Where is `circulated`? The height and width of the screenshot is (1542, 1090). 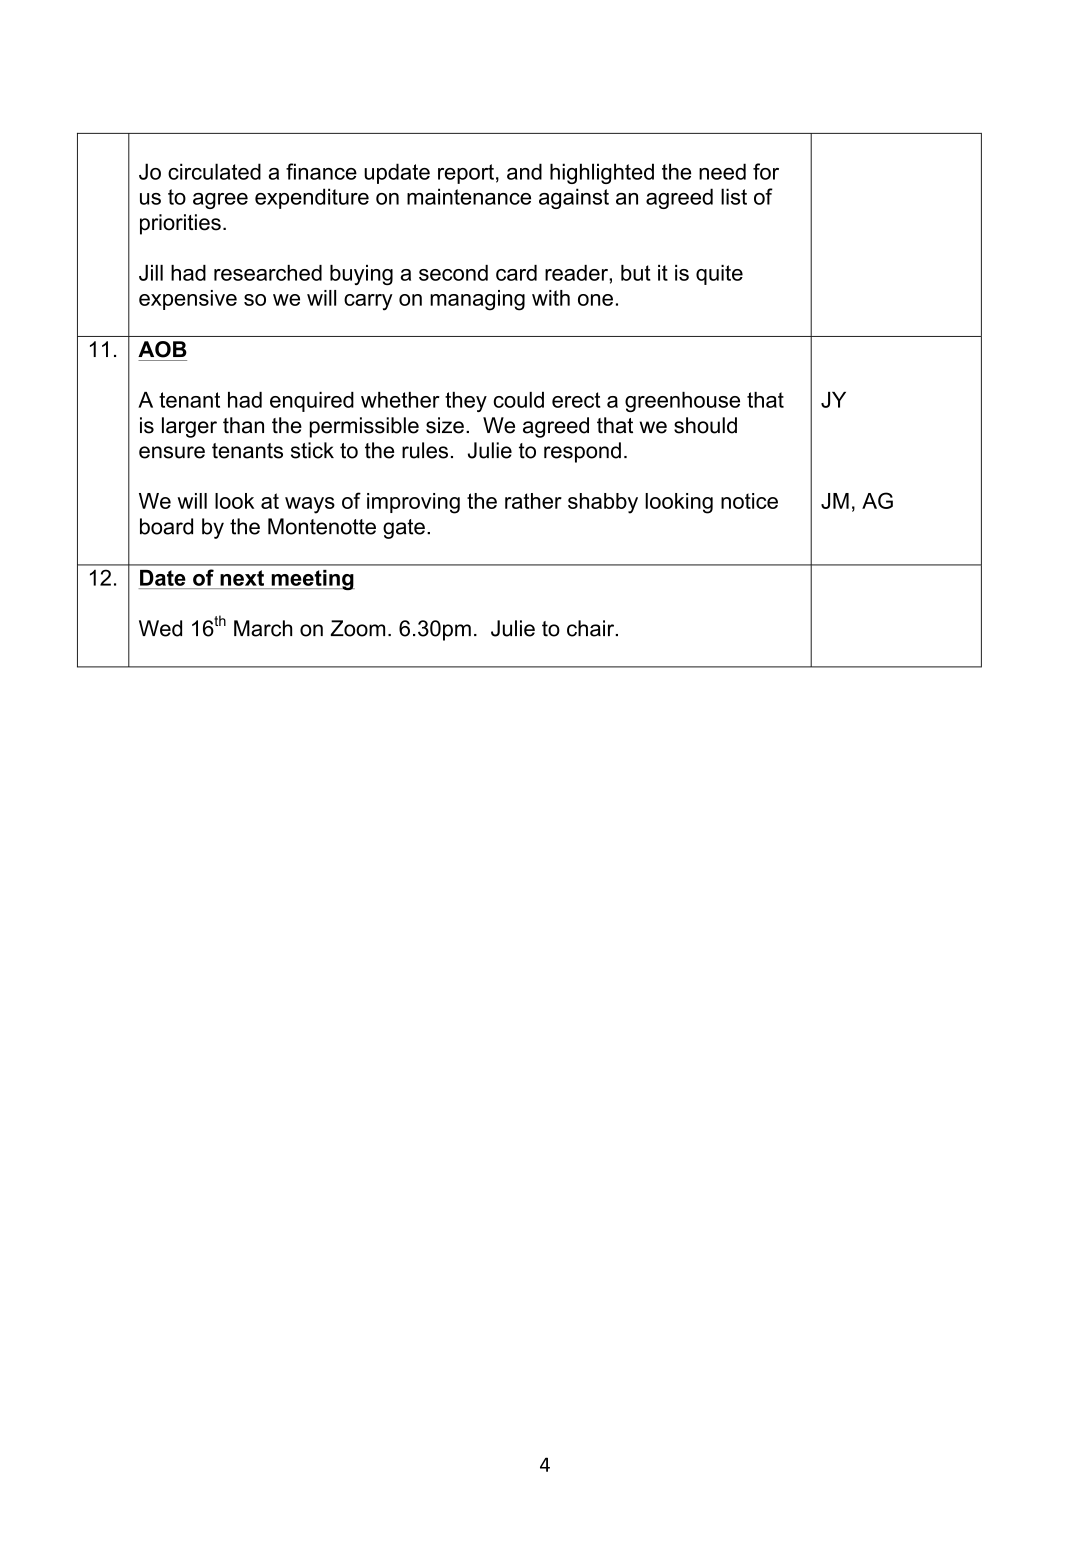 circulated is located at coordinates (214, 171).
